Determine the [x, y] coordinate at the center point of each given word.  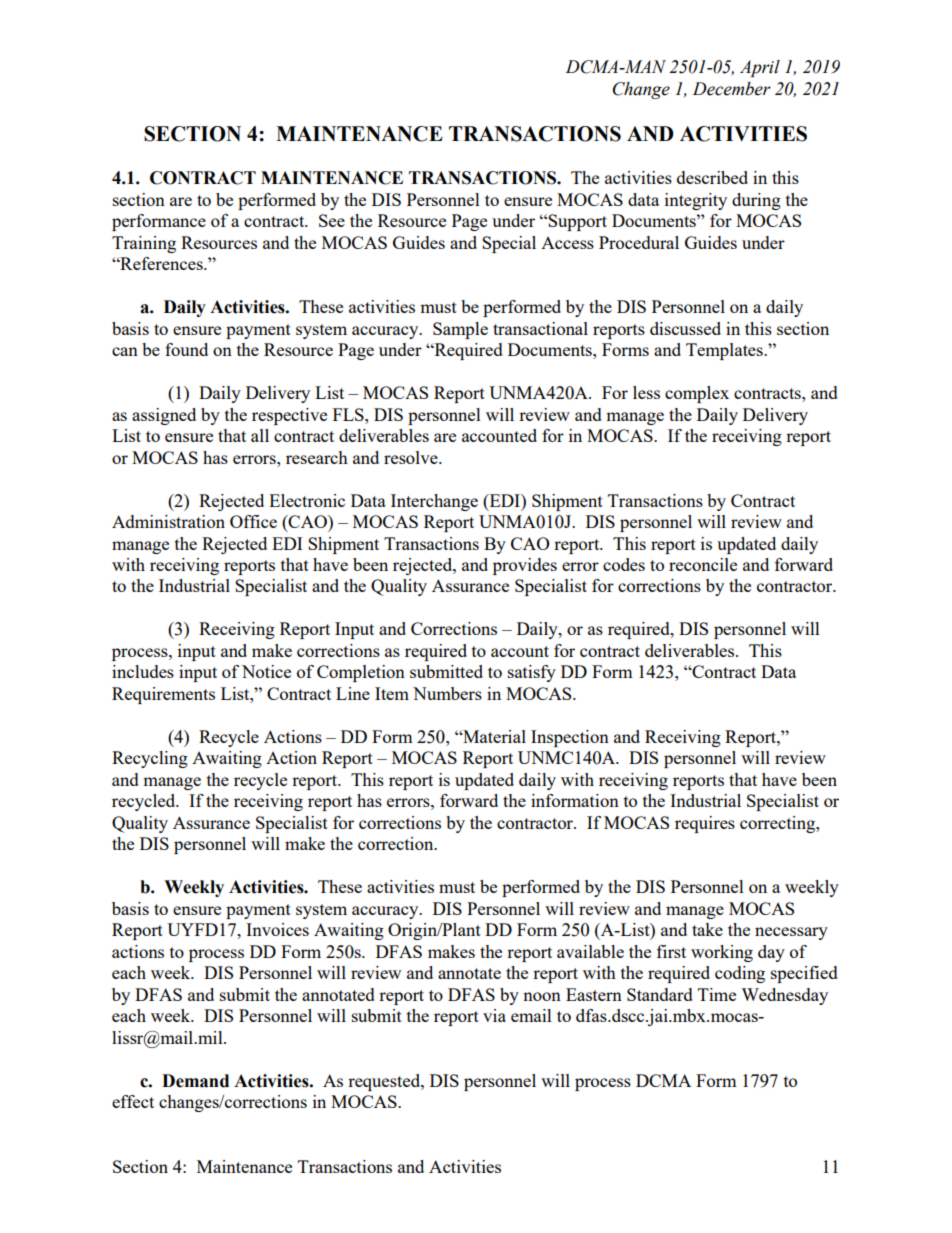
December [732, 89]
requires [705, 824]
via [494, 1015]
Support [577, 222]
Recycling [150, 759]
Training [144, 244]
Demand [195, 1081]
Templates [725, 351]
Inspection [570, 738]
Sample [460, 330]
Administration [168, 521]
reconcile [703, 564]
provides [525, 566]
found [186, 349]
